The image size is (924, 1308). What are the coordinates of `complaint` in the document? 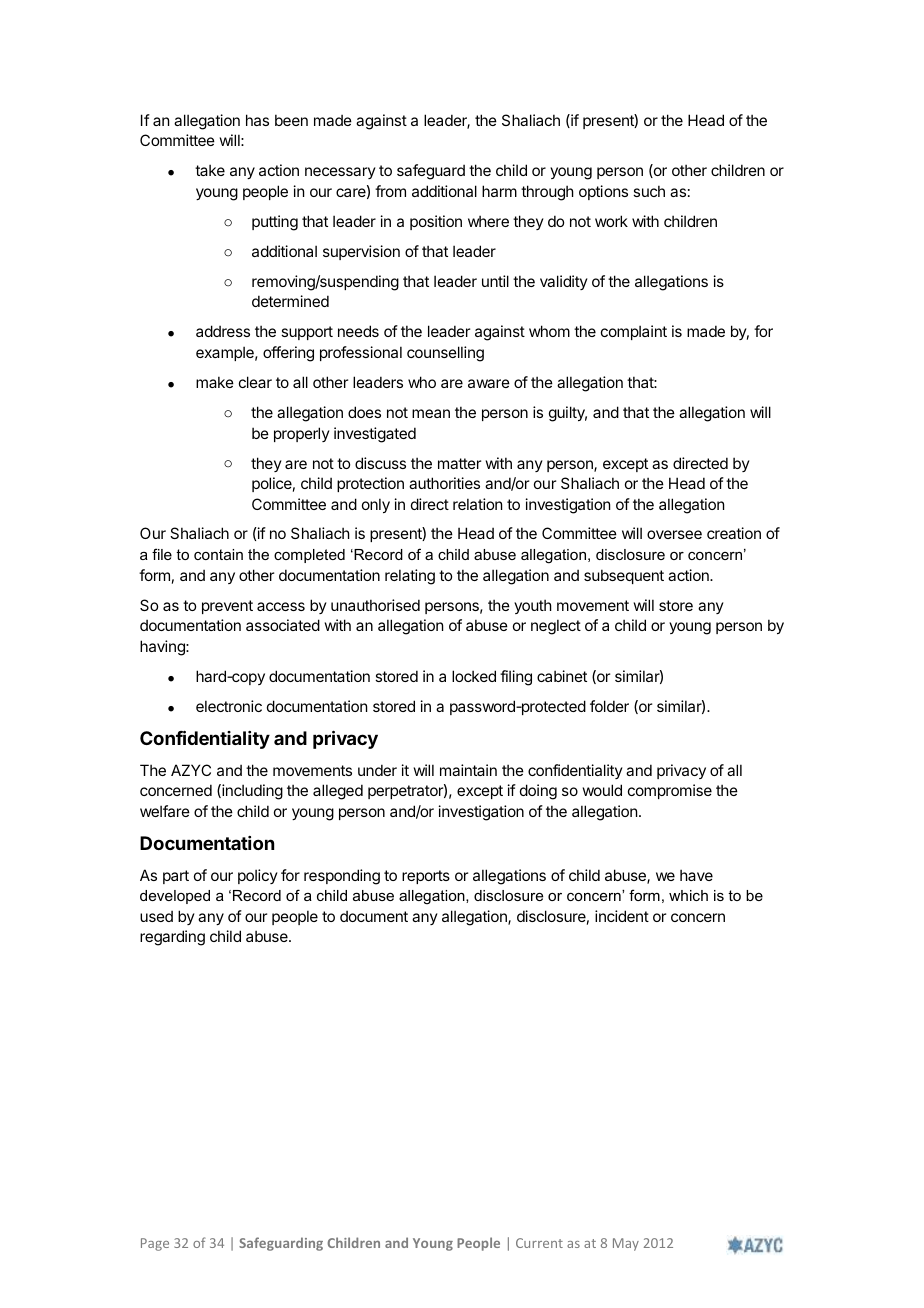 It's located at (634, 332).
